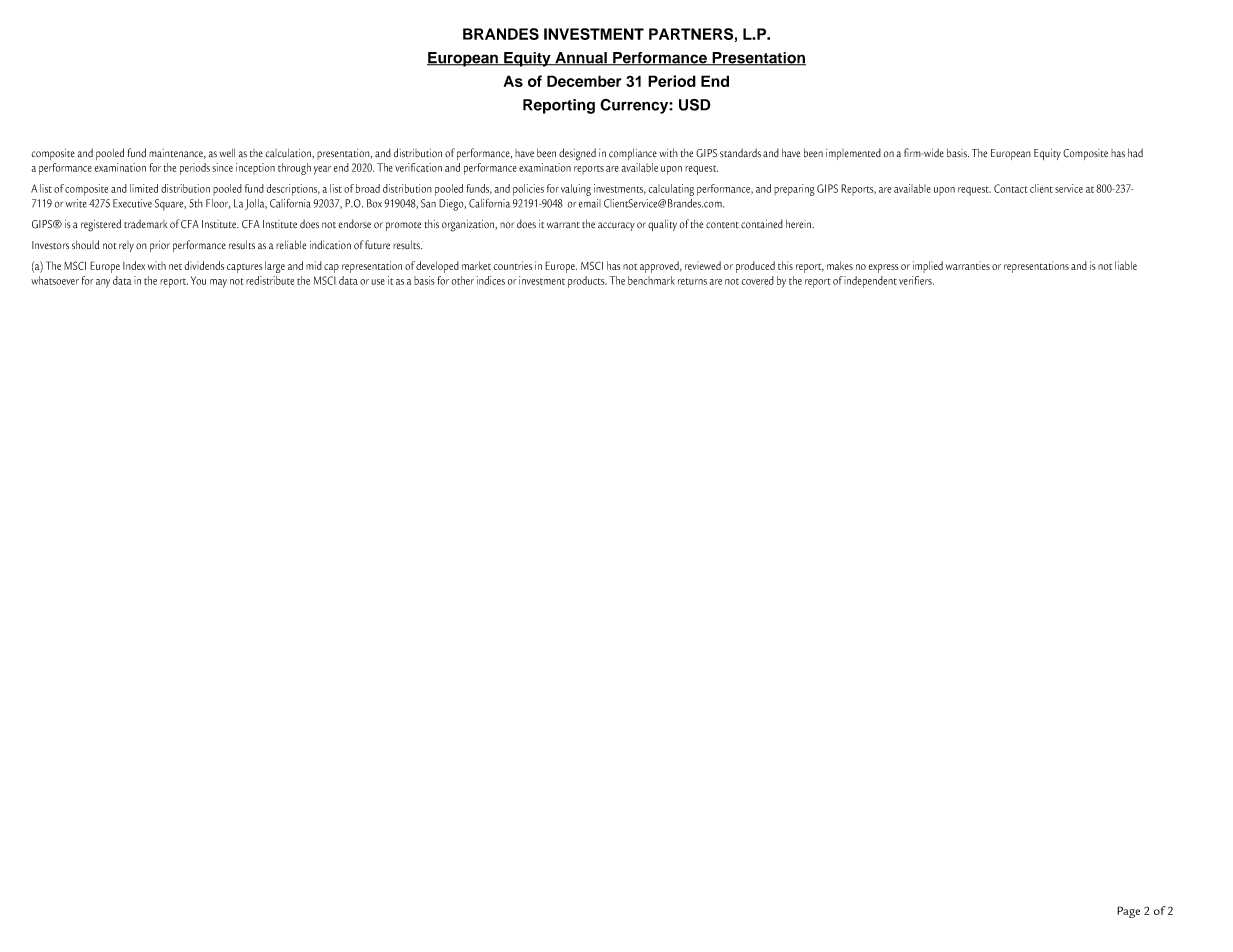  Describe the element at coordinates (177, 154) in the screenshot. I see `maintenance` at that location.
